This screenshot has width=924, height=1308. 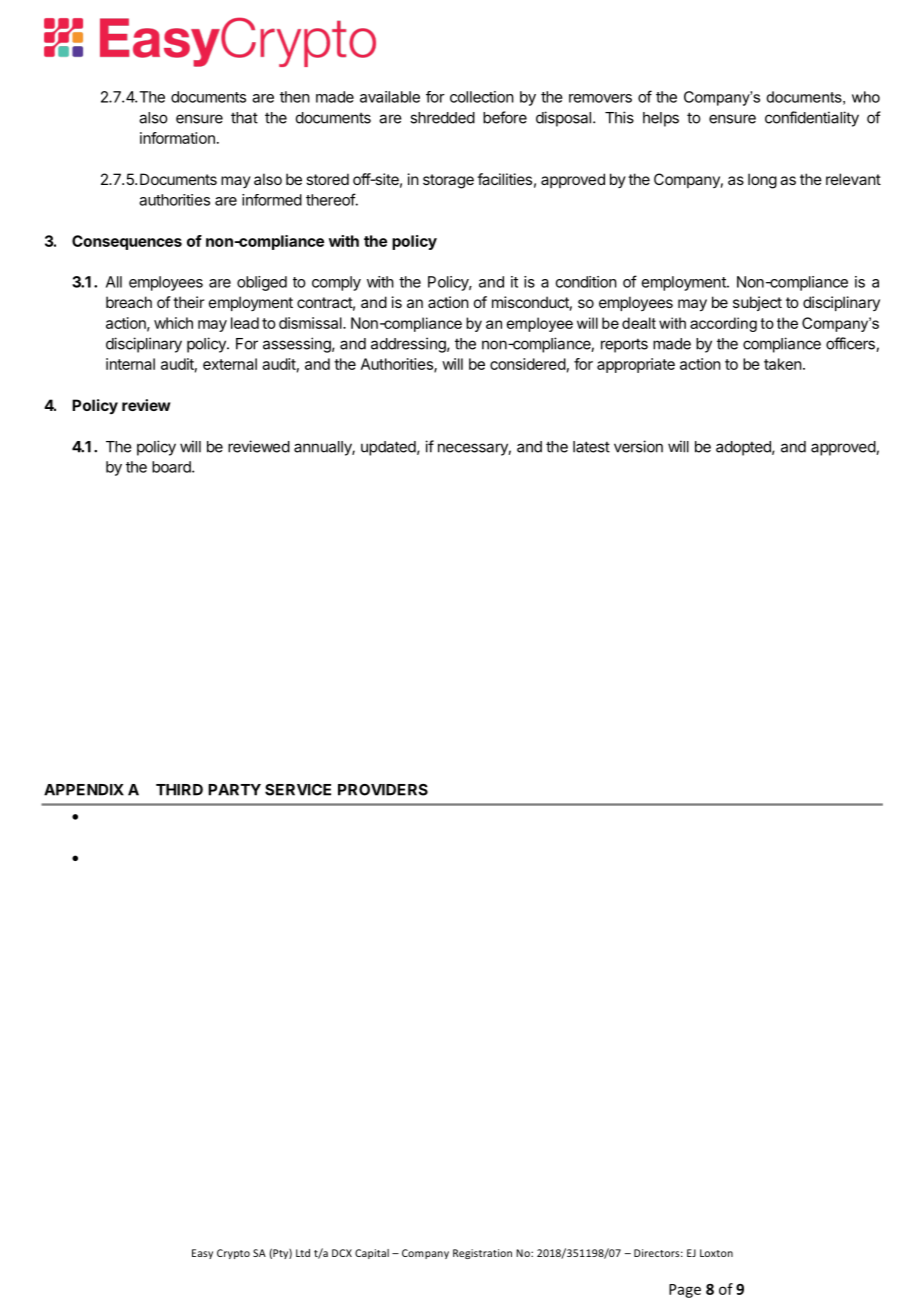 What do you see at coordinates (812, 119) in the screenshot?
I see `confidentiality` at bounding box center [812, 119].
